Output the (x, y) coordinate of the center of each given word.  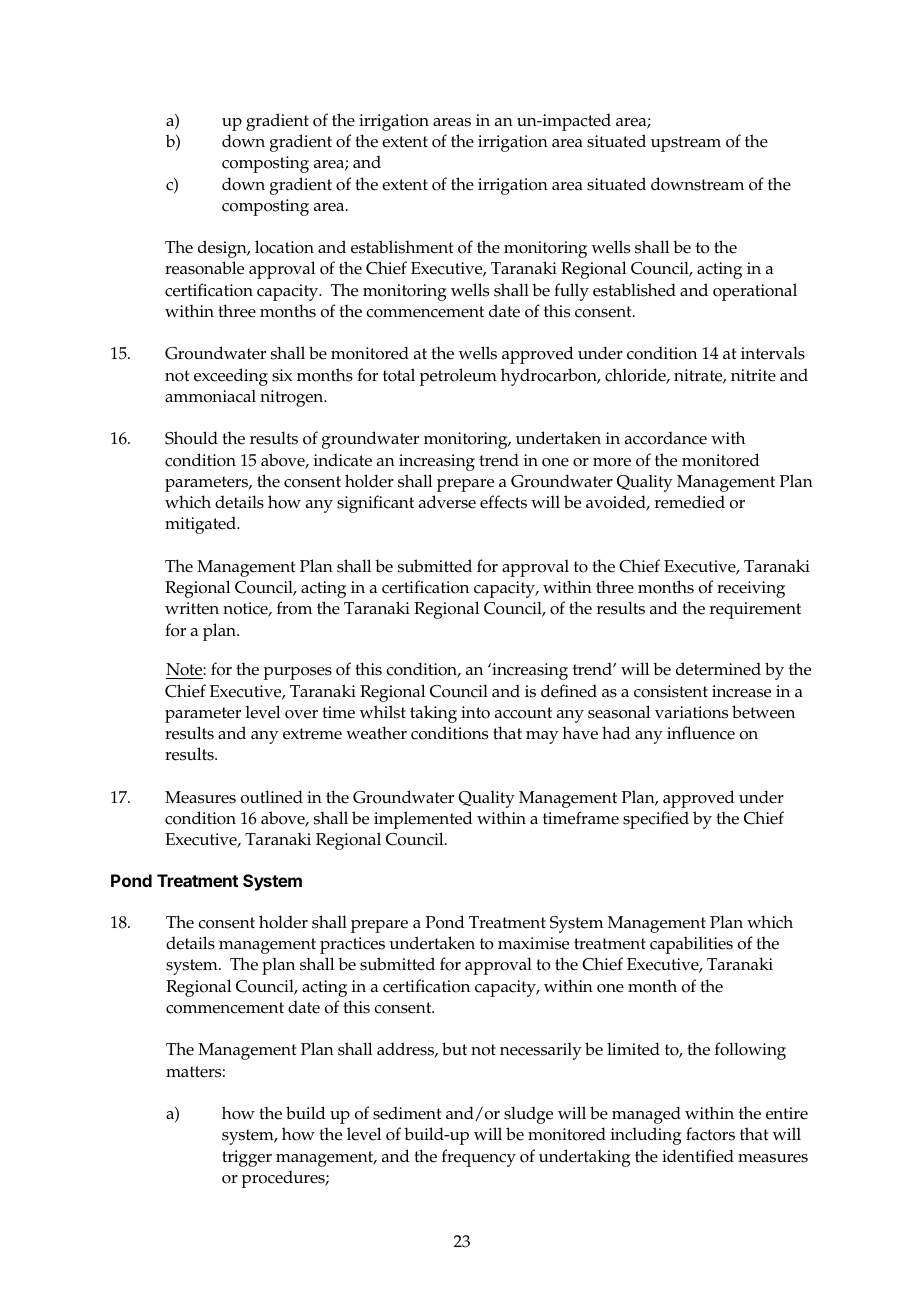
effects (503, 502)
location (284, 247)
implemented (423, 820)
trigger (247, 1158)
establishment (402, 247)
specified (656, 820)
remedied (690, 502)
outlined (272, 797)
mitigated (202, 525)
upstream (686, 144)
